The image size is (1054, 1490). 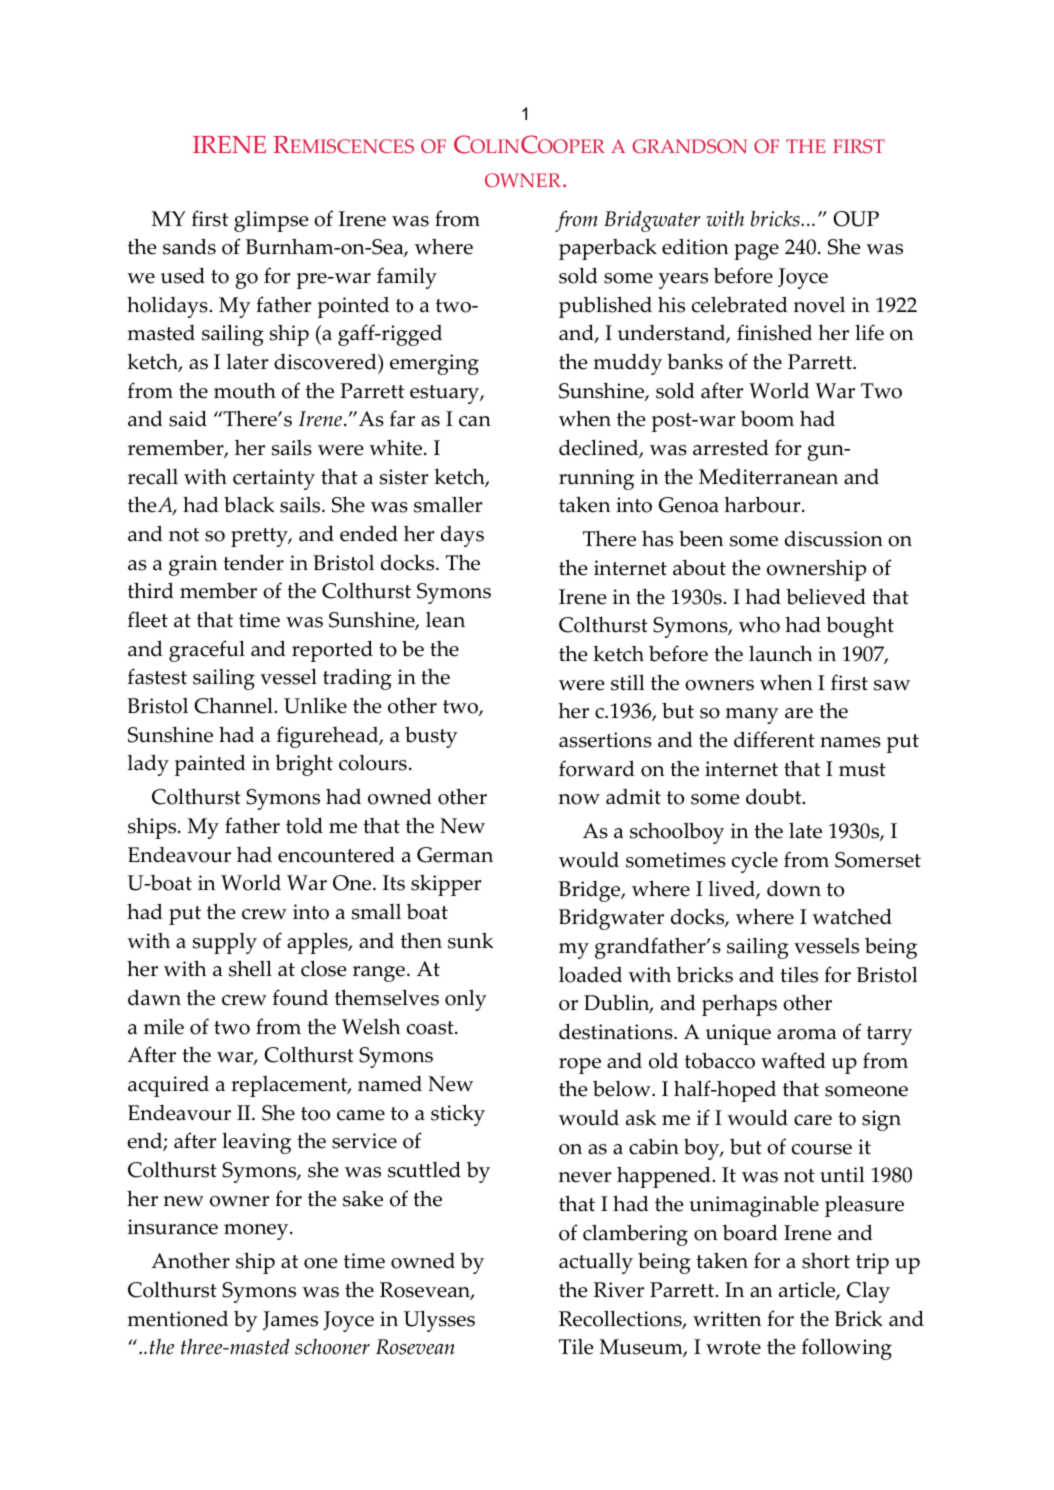 I want to click on paperback, so click(x=608, y=249).
